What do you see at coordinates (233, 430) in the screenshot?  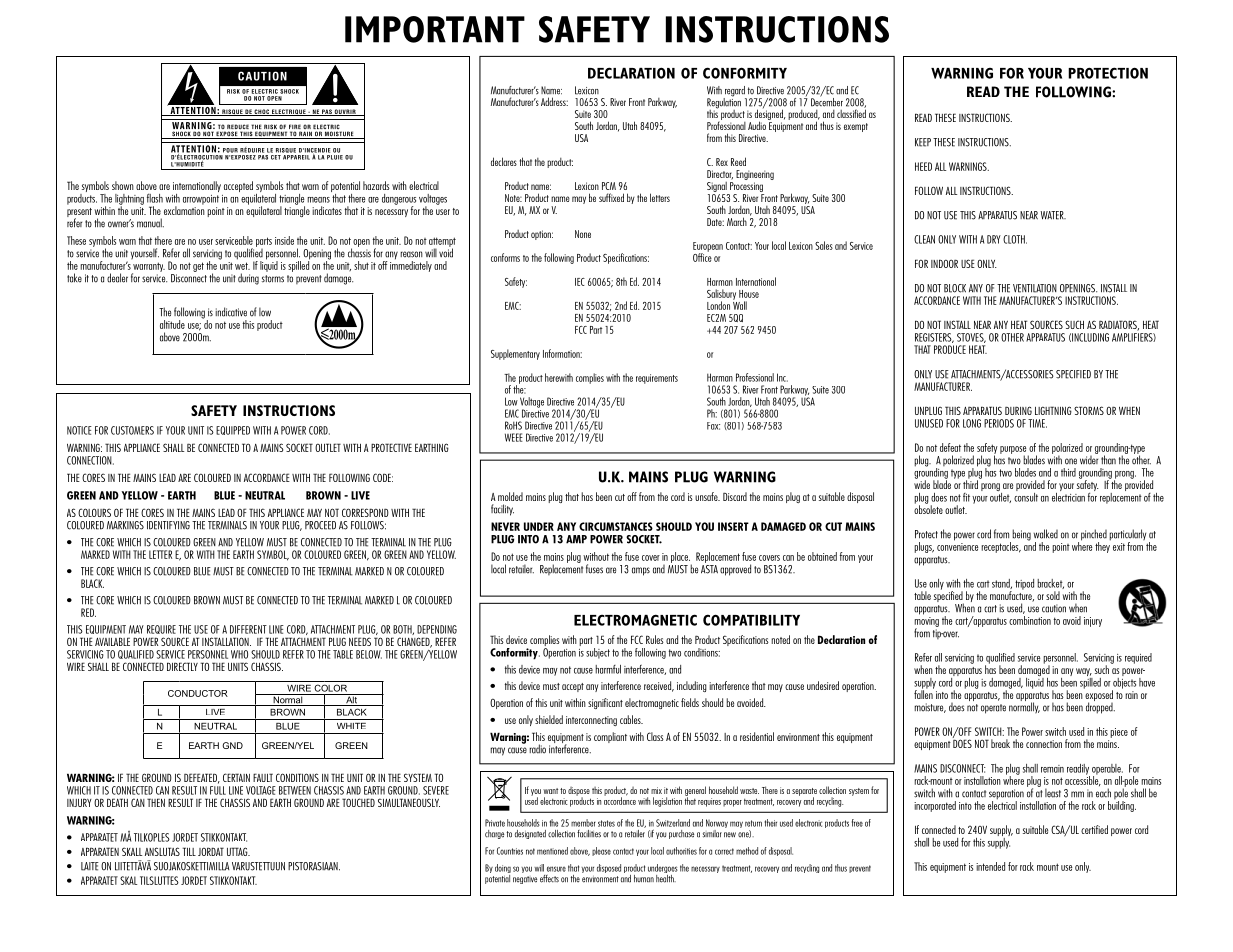 I see `EQUIPPED` at bounding box center [233, 430].
